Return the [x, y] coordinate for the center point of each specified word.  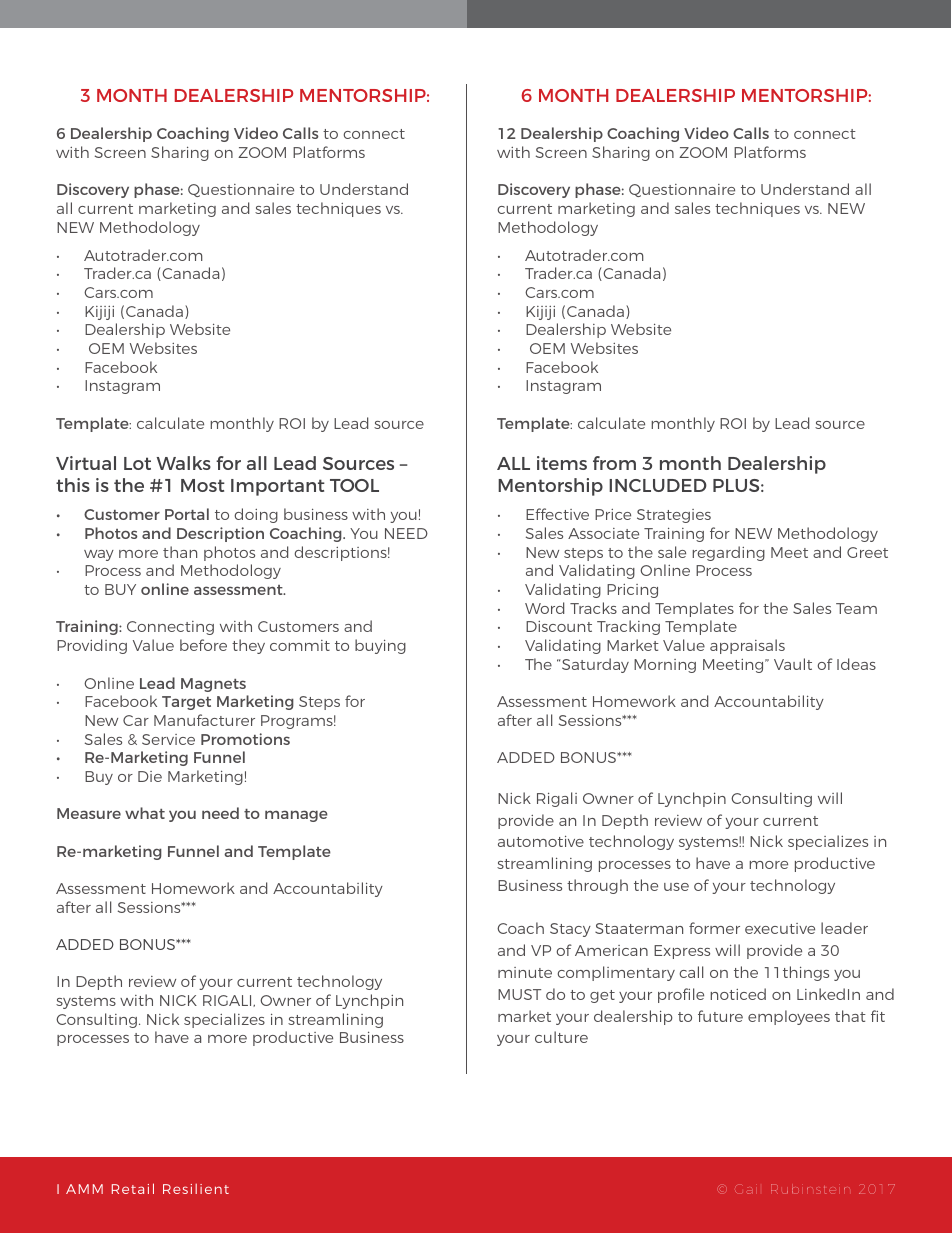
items [562, 463]
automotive [541, 841]
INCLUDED [658, 485]
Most [203, 485]
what [145, 813]
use [676, 887]
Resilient [196, 1189]
